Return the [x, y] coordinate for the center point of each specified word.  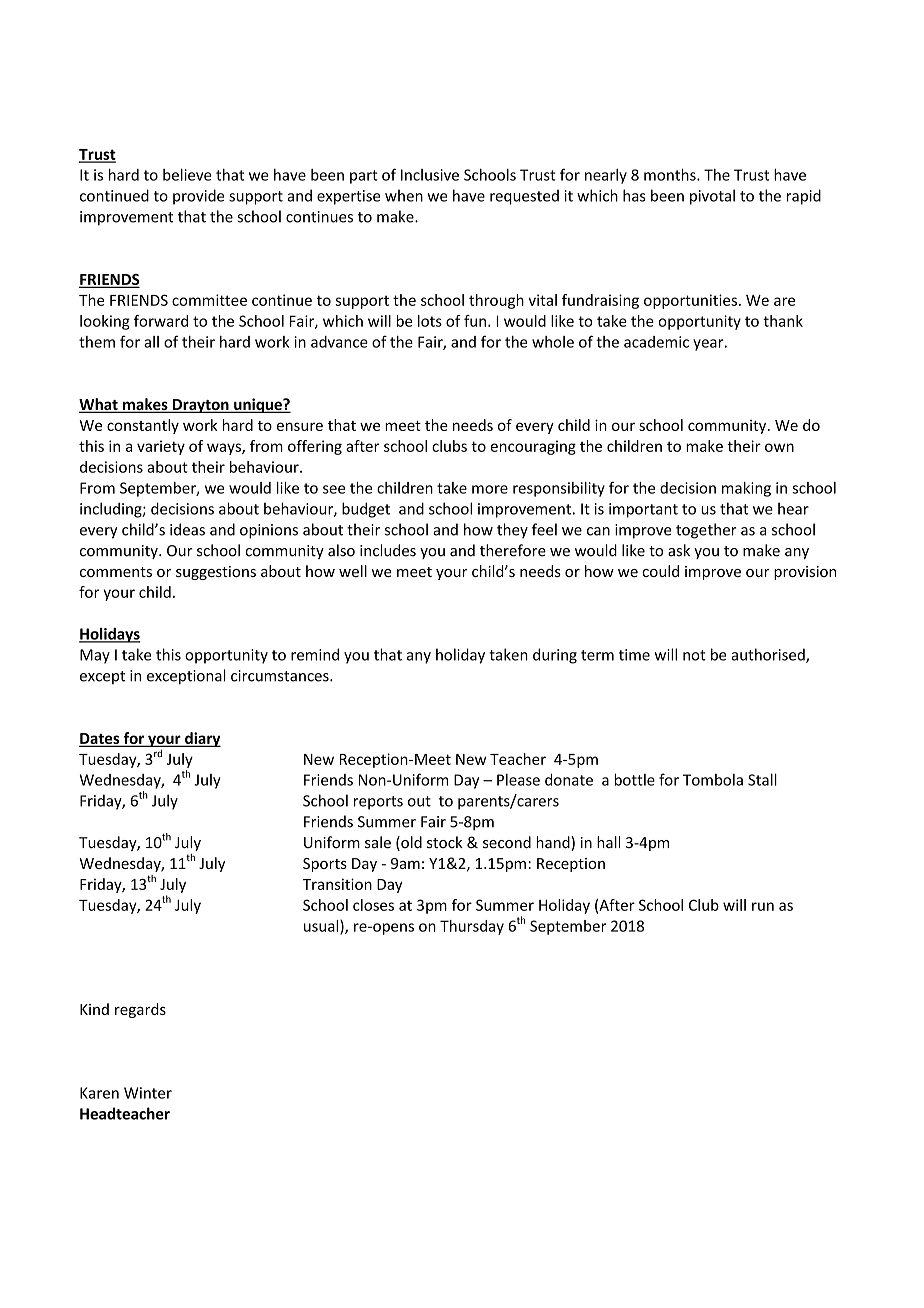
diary [202, 739]
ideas [187, 529]
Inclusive [430, 175]
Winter [148, 1093]
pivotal [712, 197]
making [746, 489]
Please [518, 780]
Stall [762, 779]
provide [198, 197]
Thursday [472, 927]
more [490, 489]
